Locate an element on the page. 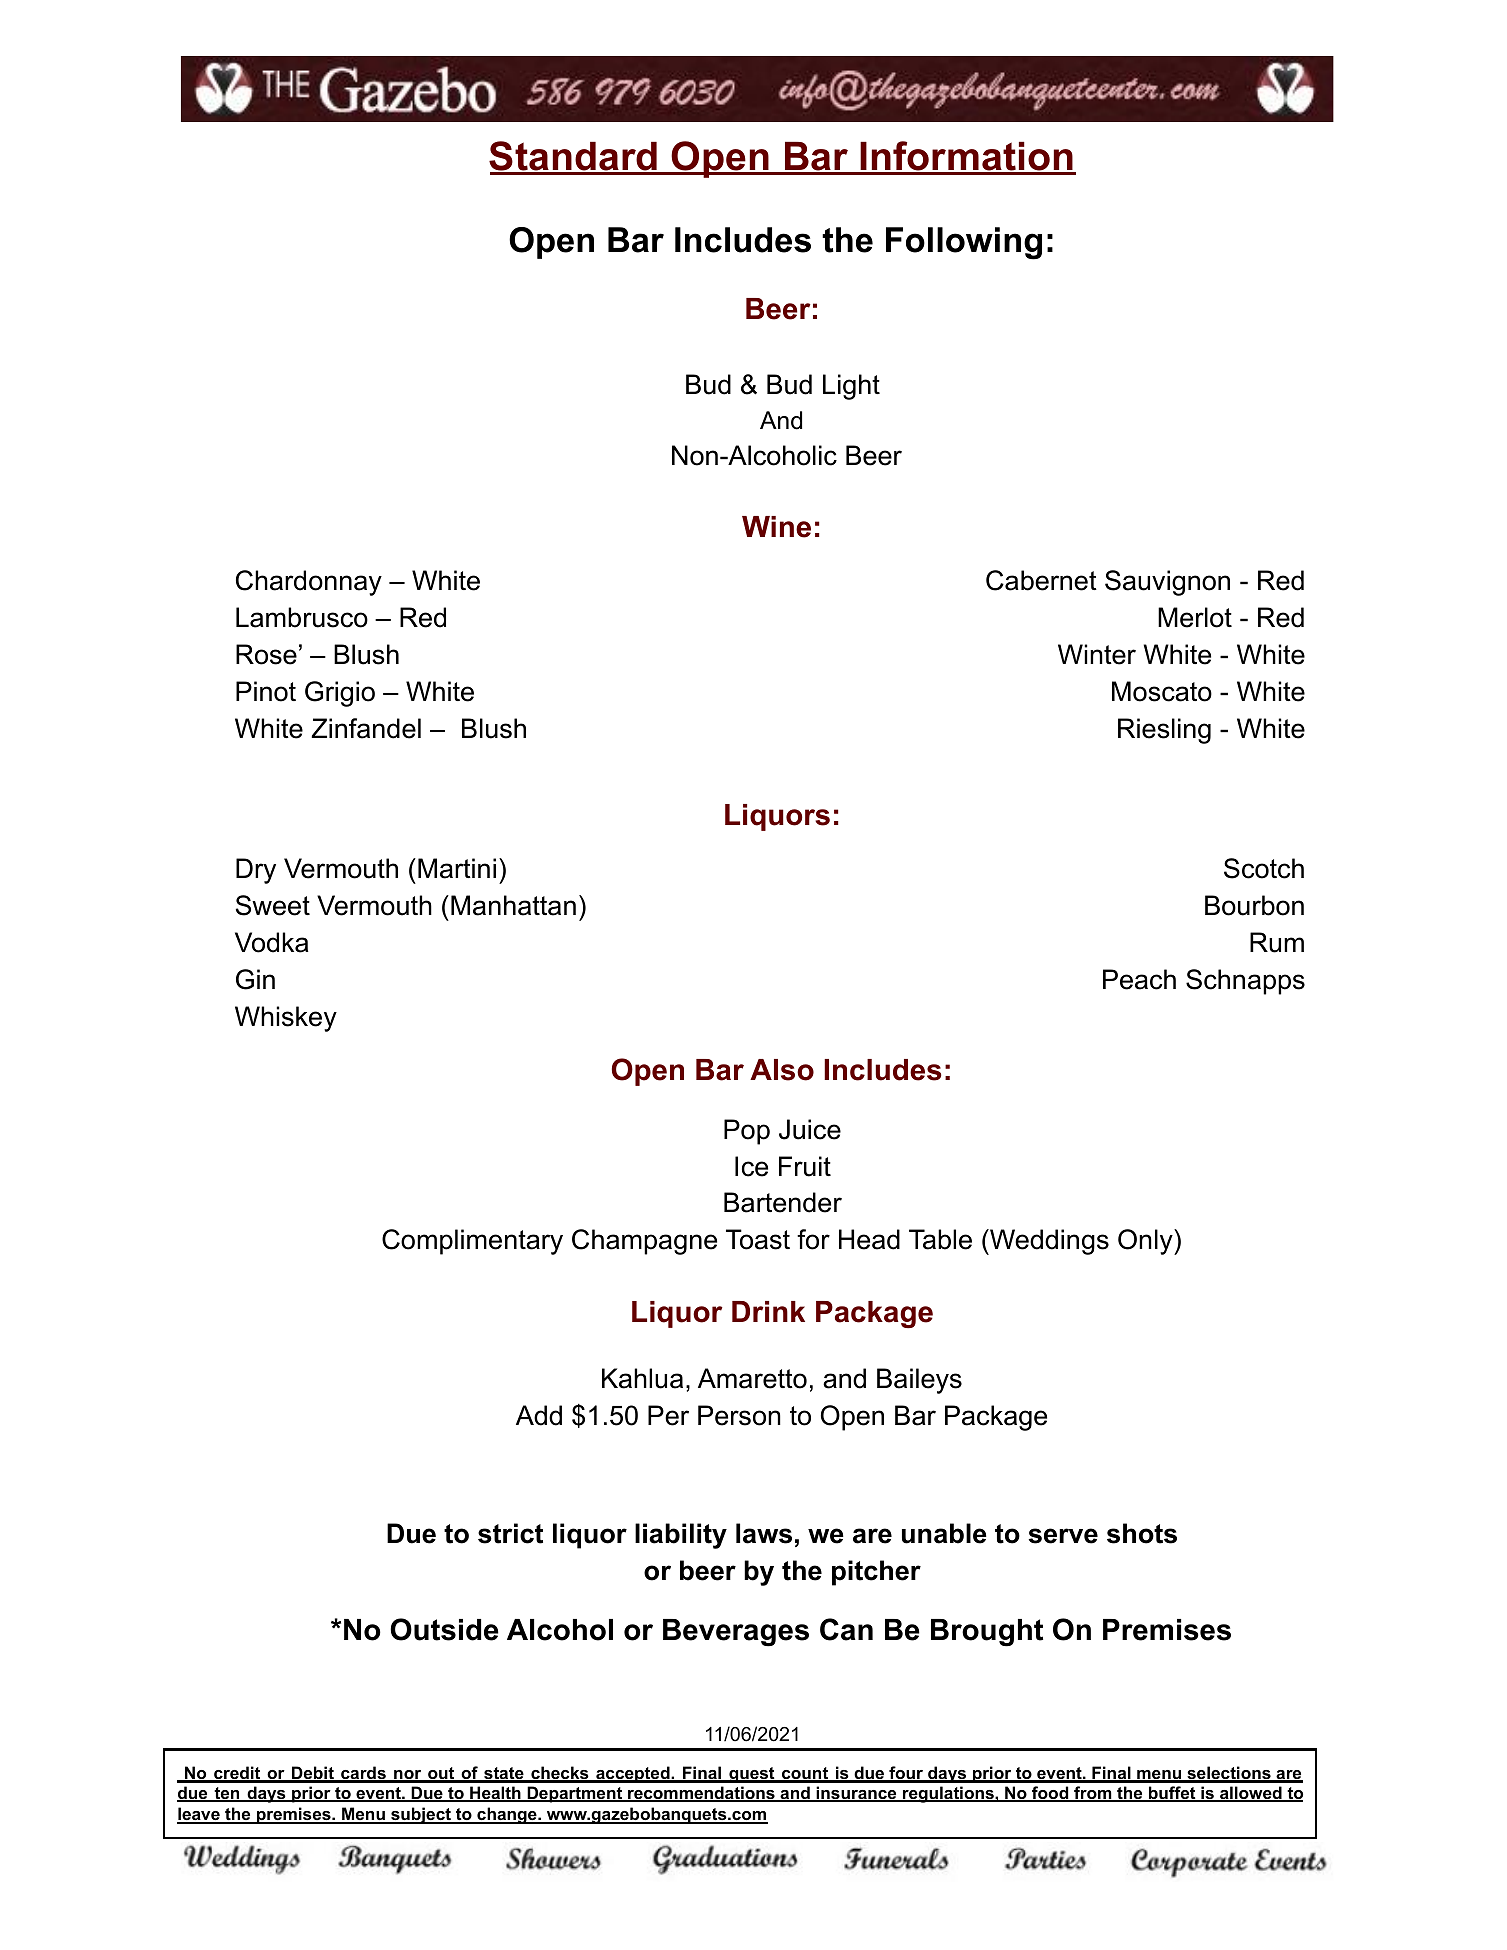 This page has width=1507, height=1950. Winter is located at coordinates (1097, 654).
